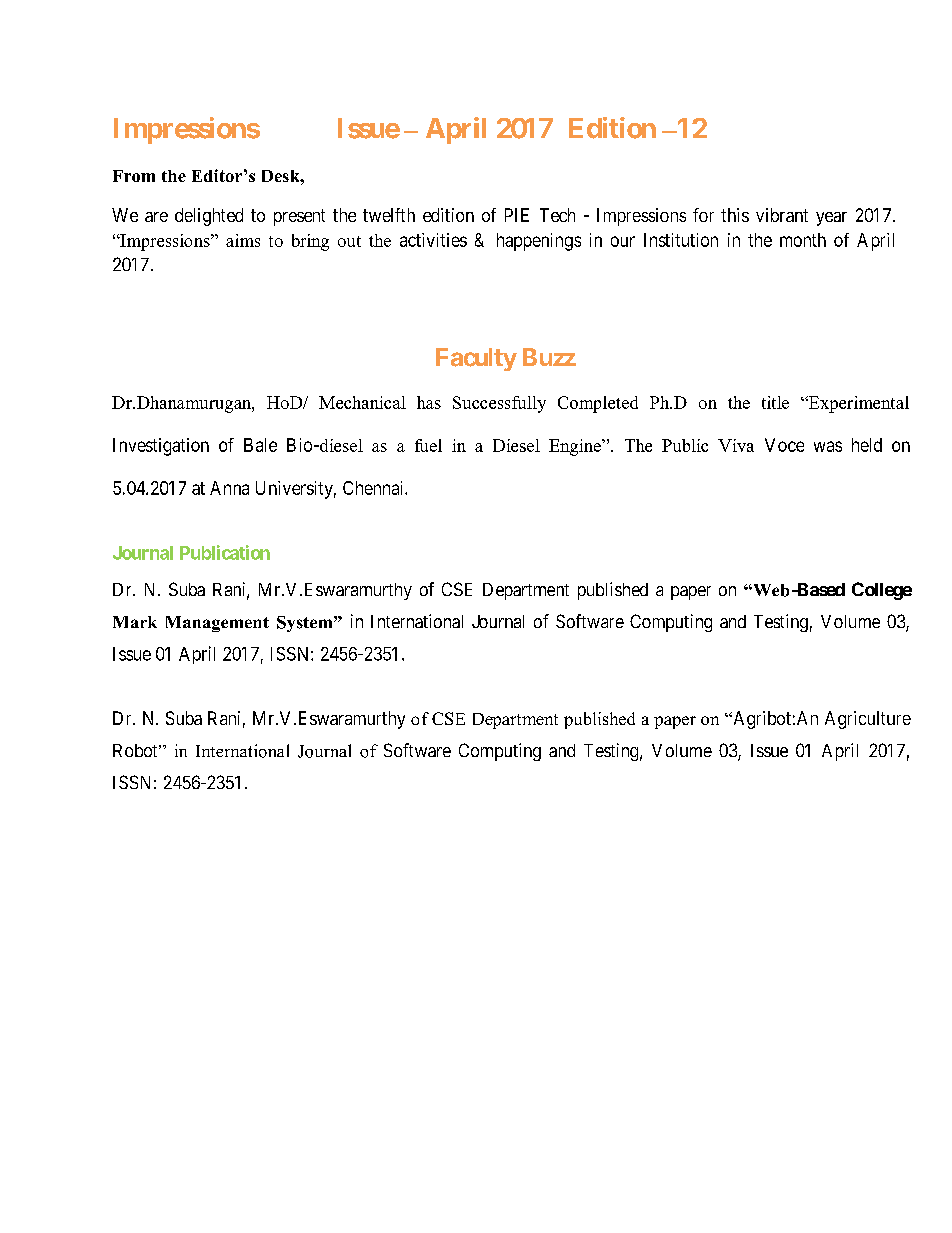 The width and height of the screenshot is (952, 1233). What do you see at coordinates (243, 240) in the screenshot?
I see `aims` at bounding box center [243, 240].
